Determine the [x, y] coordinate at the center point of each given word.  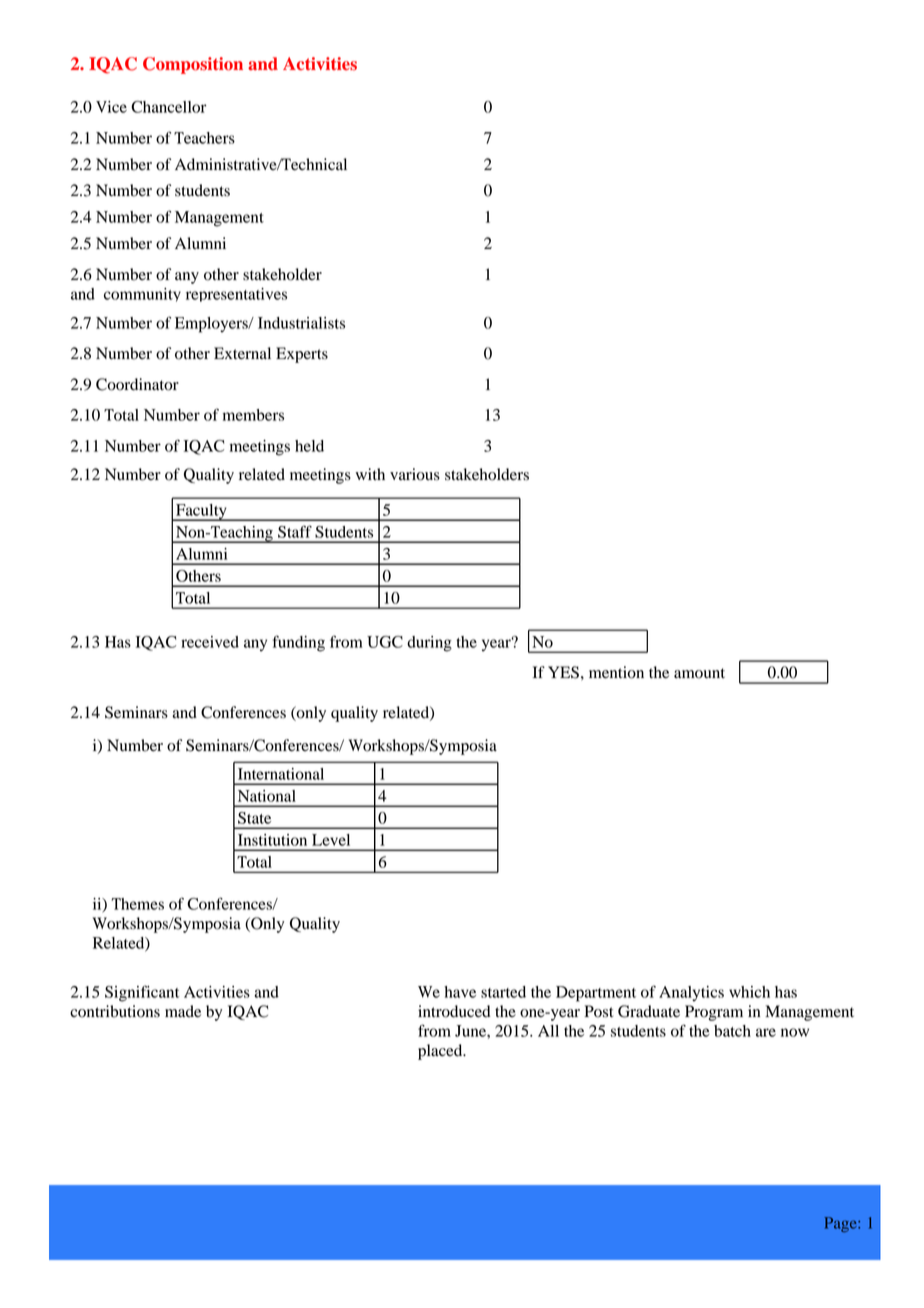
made [183, 1011]
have [460, 992]
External [242, 353]
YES [563, 672]
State [254, 818]
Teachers [204, 138]
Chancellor [169, 107]
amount [699, 673]
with [370, 474]
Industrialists [301, 323]
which [749, 992]
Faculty [201, 512]
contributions [115, 1011]
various [415, 474]
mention [616, 672]
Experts [302, 355]
